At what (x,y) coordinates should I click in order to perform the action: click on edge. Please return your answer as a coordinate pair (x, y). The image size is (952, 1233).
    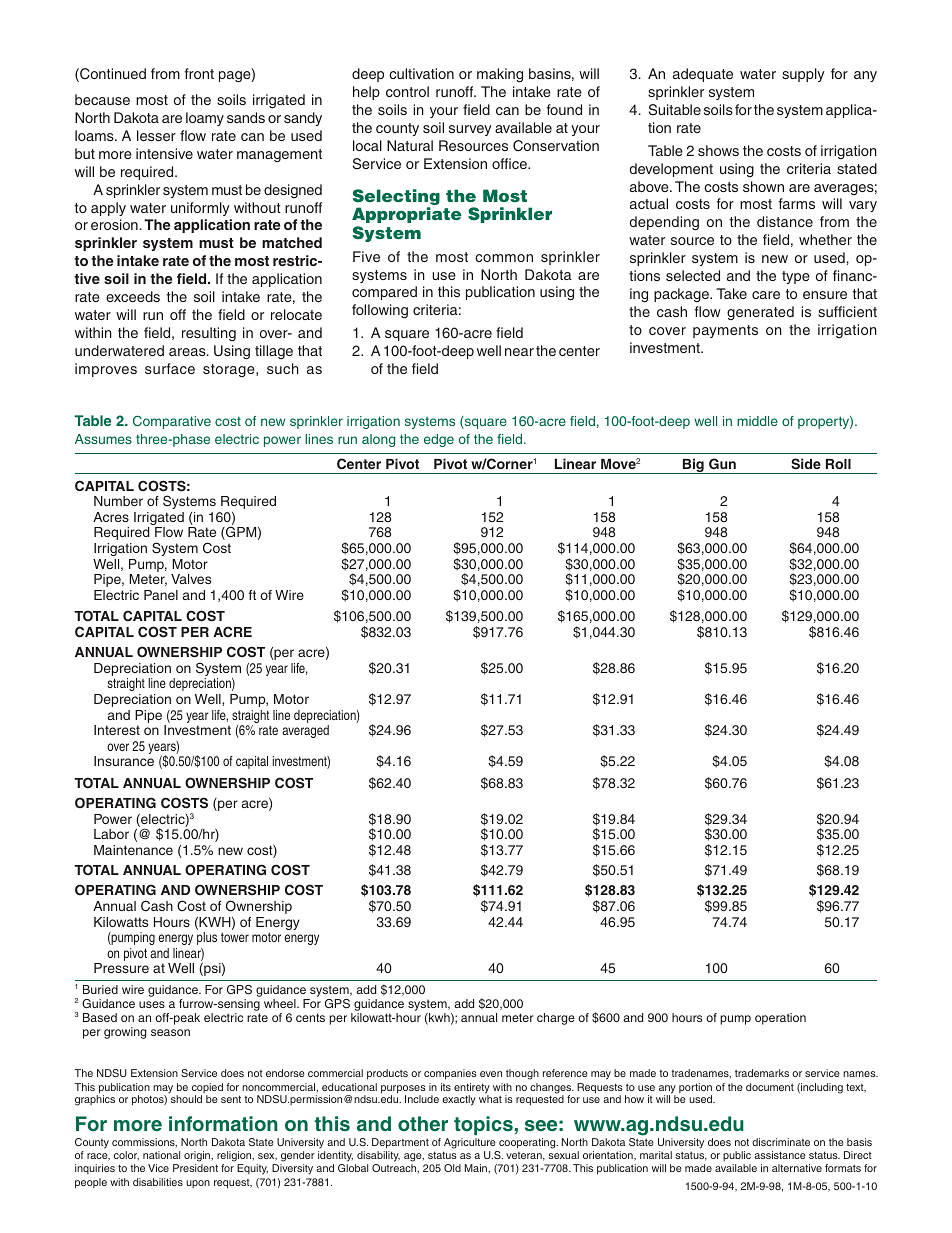
    Looking at the image, I should click on (439, 440).
